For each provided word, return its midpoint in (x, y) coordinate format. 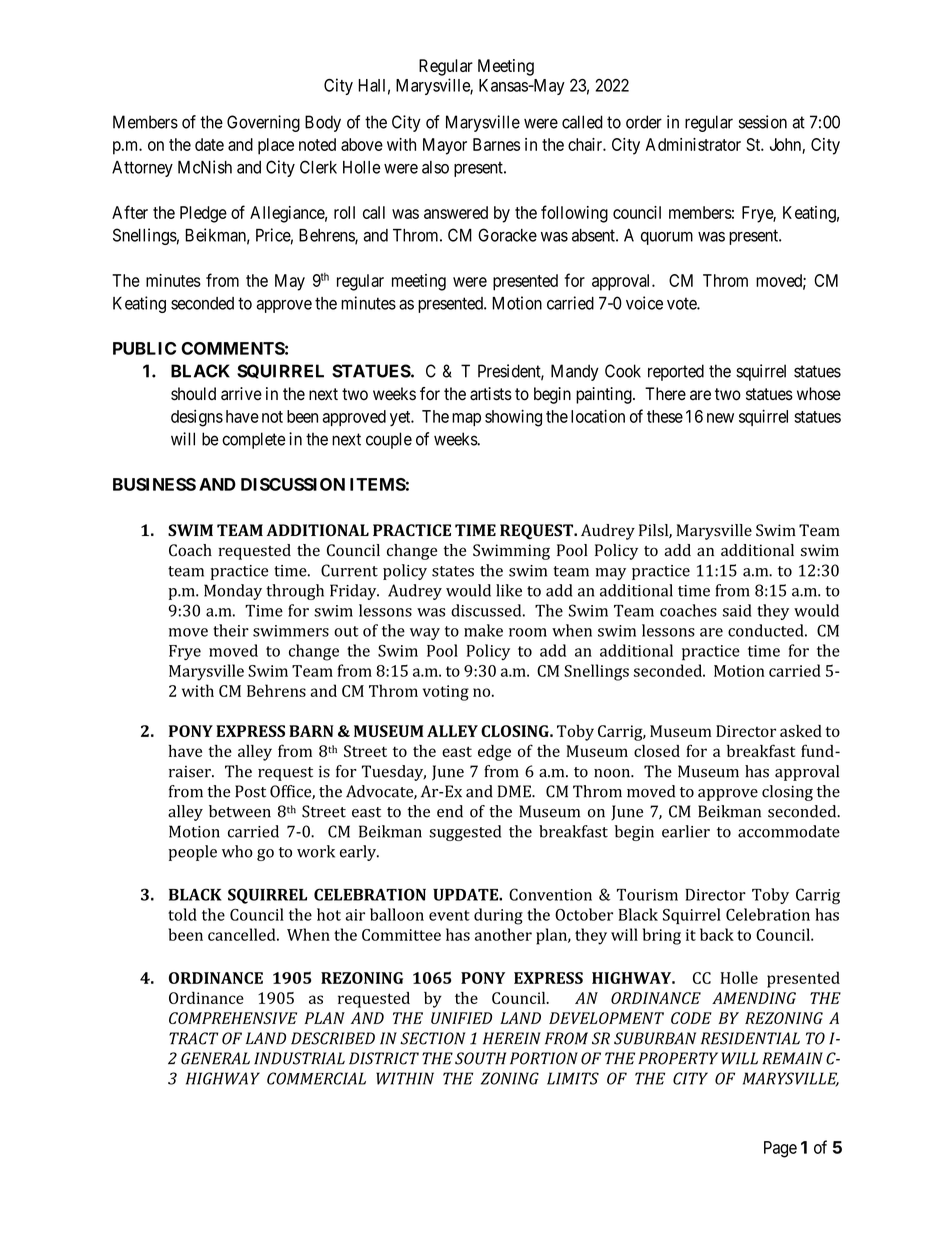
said (737, 610)
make (483, 630)
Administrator (693, 144)
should (193, 394)
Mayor (445, 146)
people (193, 853)
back (717, 934)
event (449, 915)
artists (491, 394)
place (276, 146)
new (720, 418)
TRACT (193, 1038)
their (231, 630)
